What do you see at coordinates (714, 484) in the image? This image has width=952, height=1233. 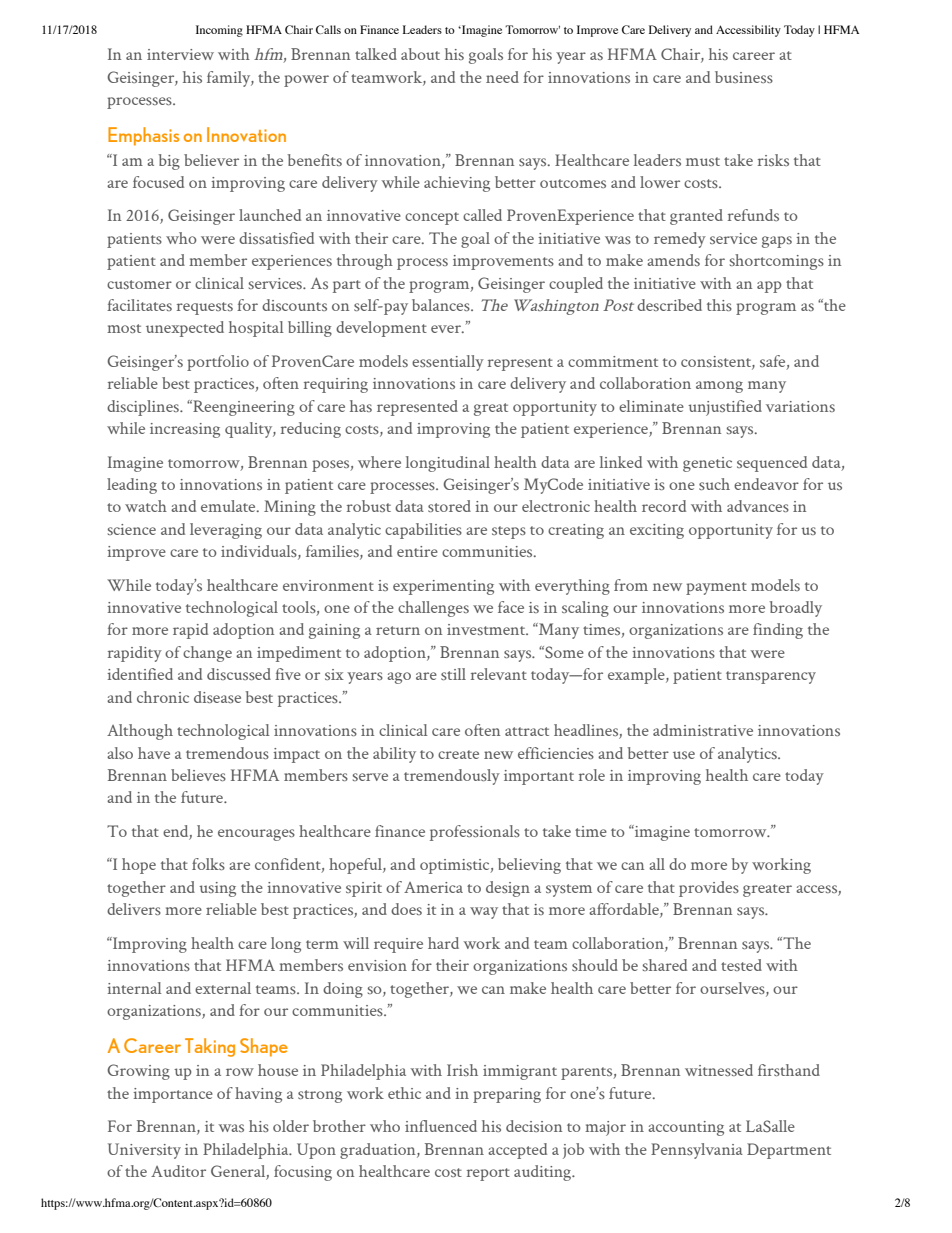 I see `such` at bounding box center [714, 484].
